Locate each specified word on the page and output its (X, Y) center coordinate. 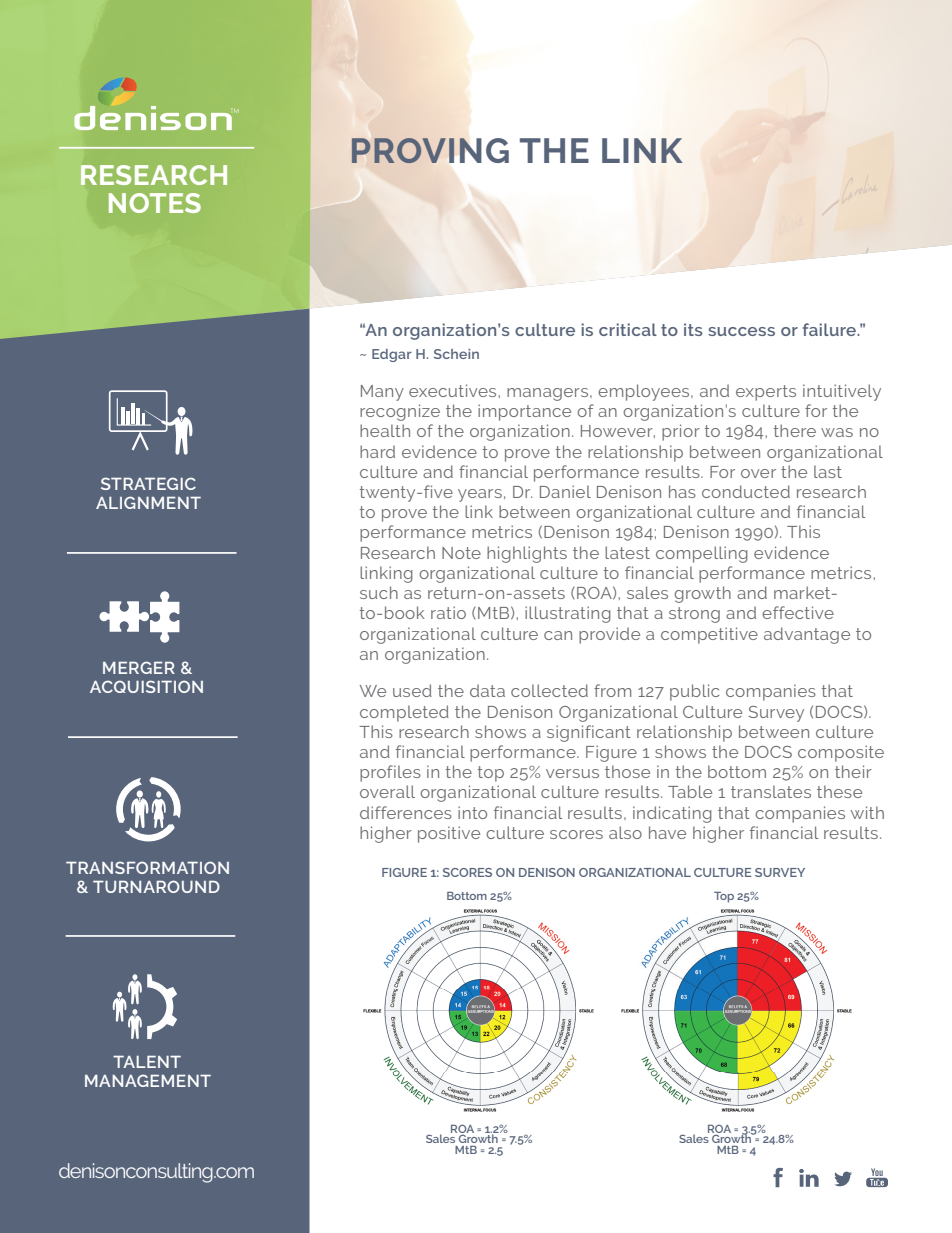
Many (382, 393)
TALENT (147, 1062)
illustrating (568, 614)
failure (831, 329)
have (667, 832)
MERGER (139, 667)
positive (449, 834)
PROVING (430, 150)
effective (798, 612)
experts (766, 393)
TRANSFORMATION (147, 867)
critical (628, 329)
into (472, 812)
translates (771, 791)
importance (524, 412)
